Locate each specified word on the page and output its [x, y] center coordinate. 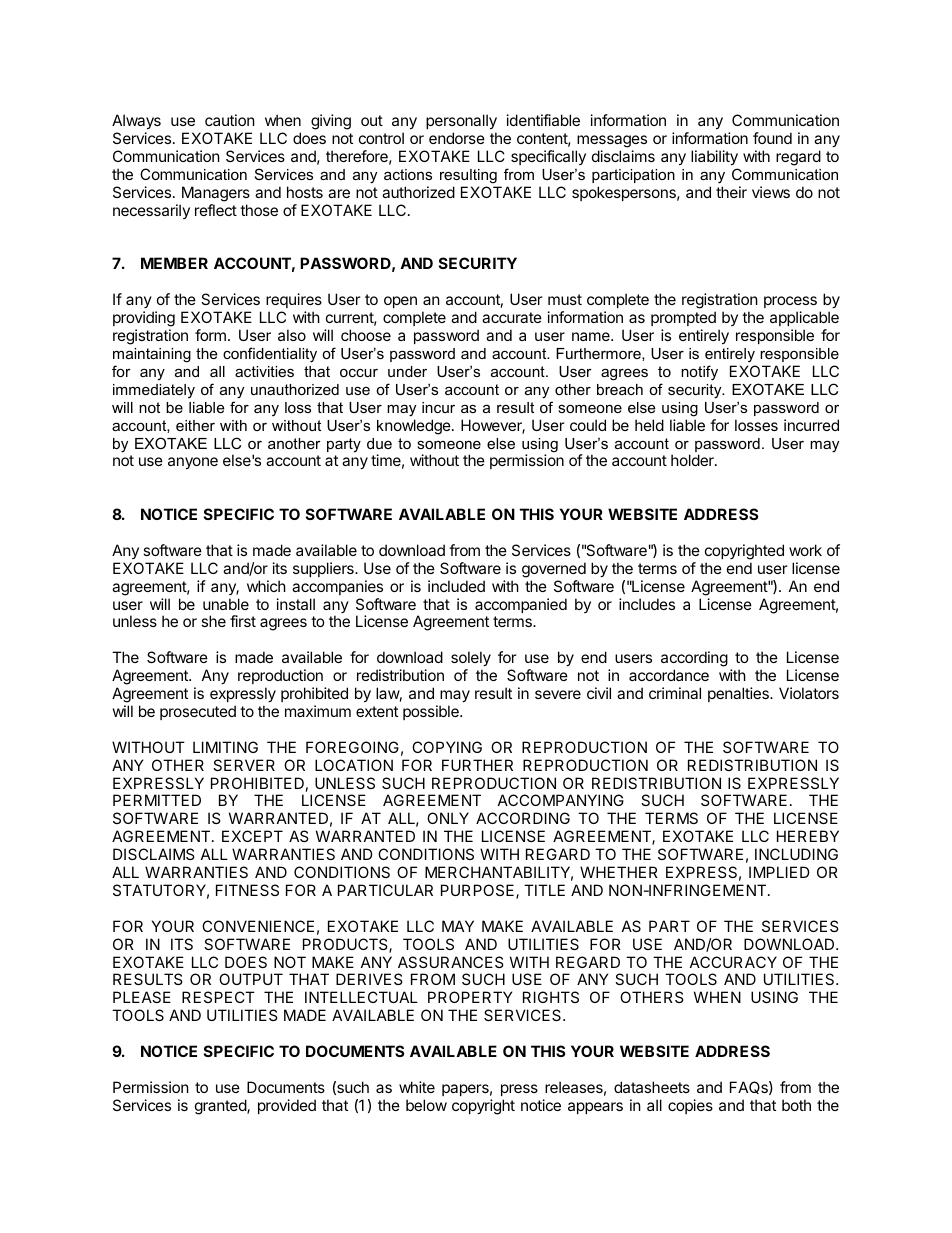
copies [690, 1106]
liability [714, 157]
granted [221, 1107]
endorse [457, 138]
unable [226, 604]
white [417, 1087]
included [456, 586]
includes [647, 604]
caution [230, 120]
